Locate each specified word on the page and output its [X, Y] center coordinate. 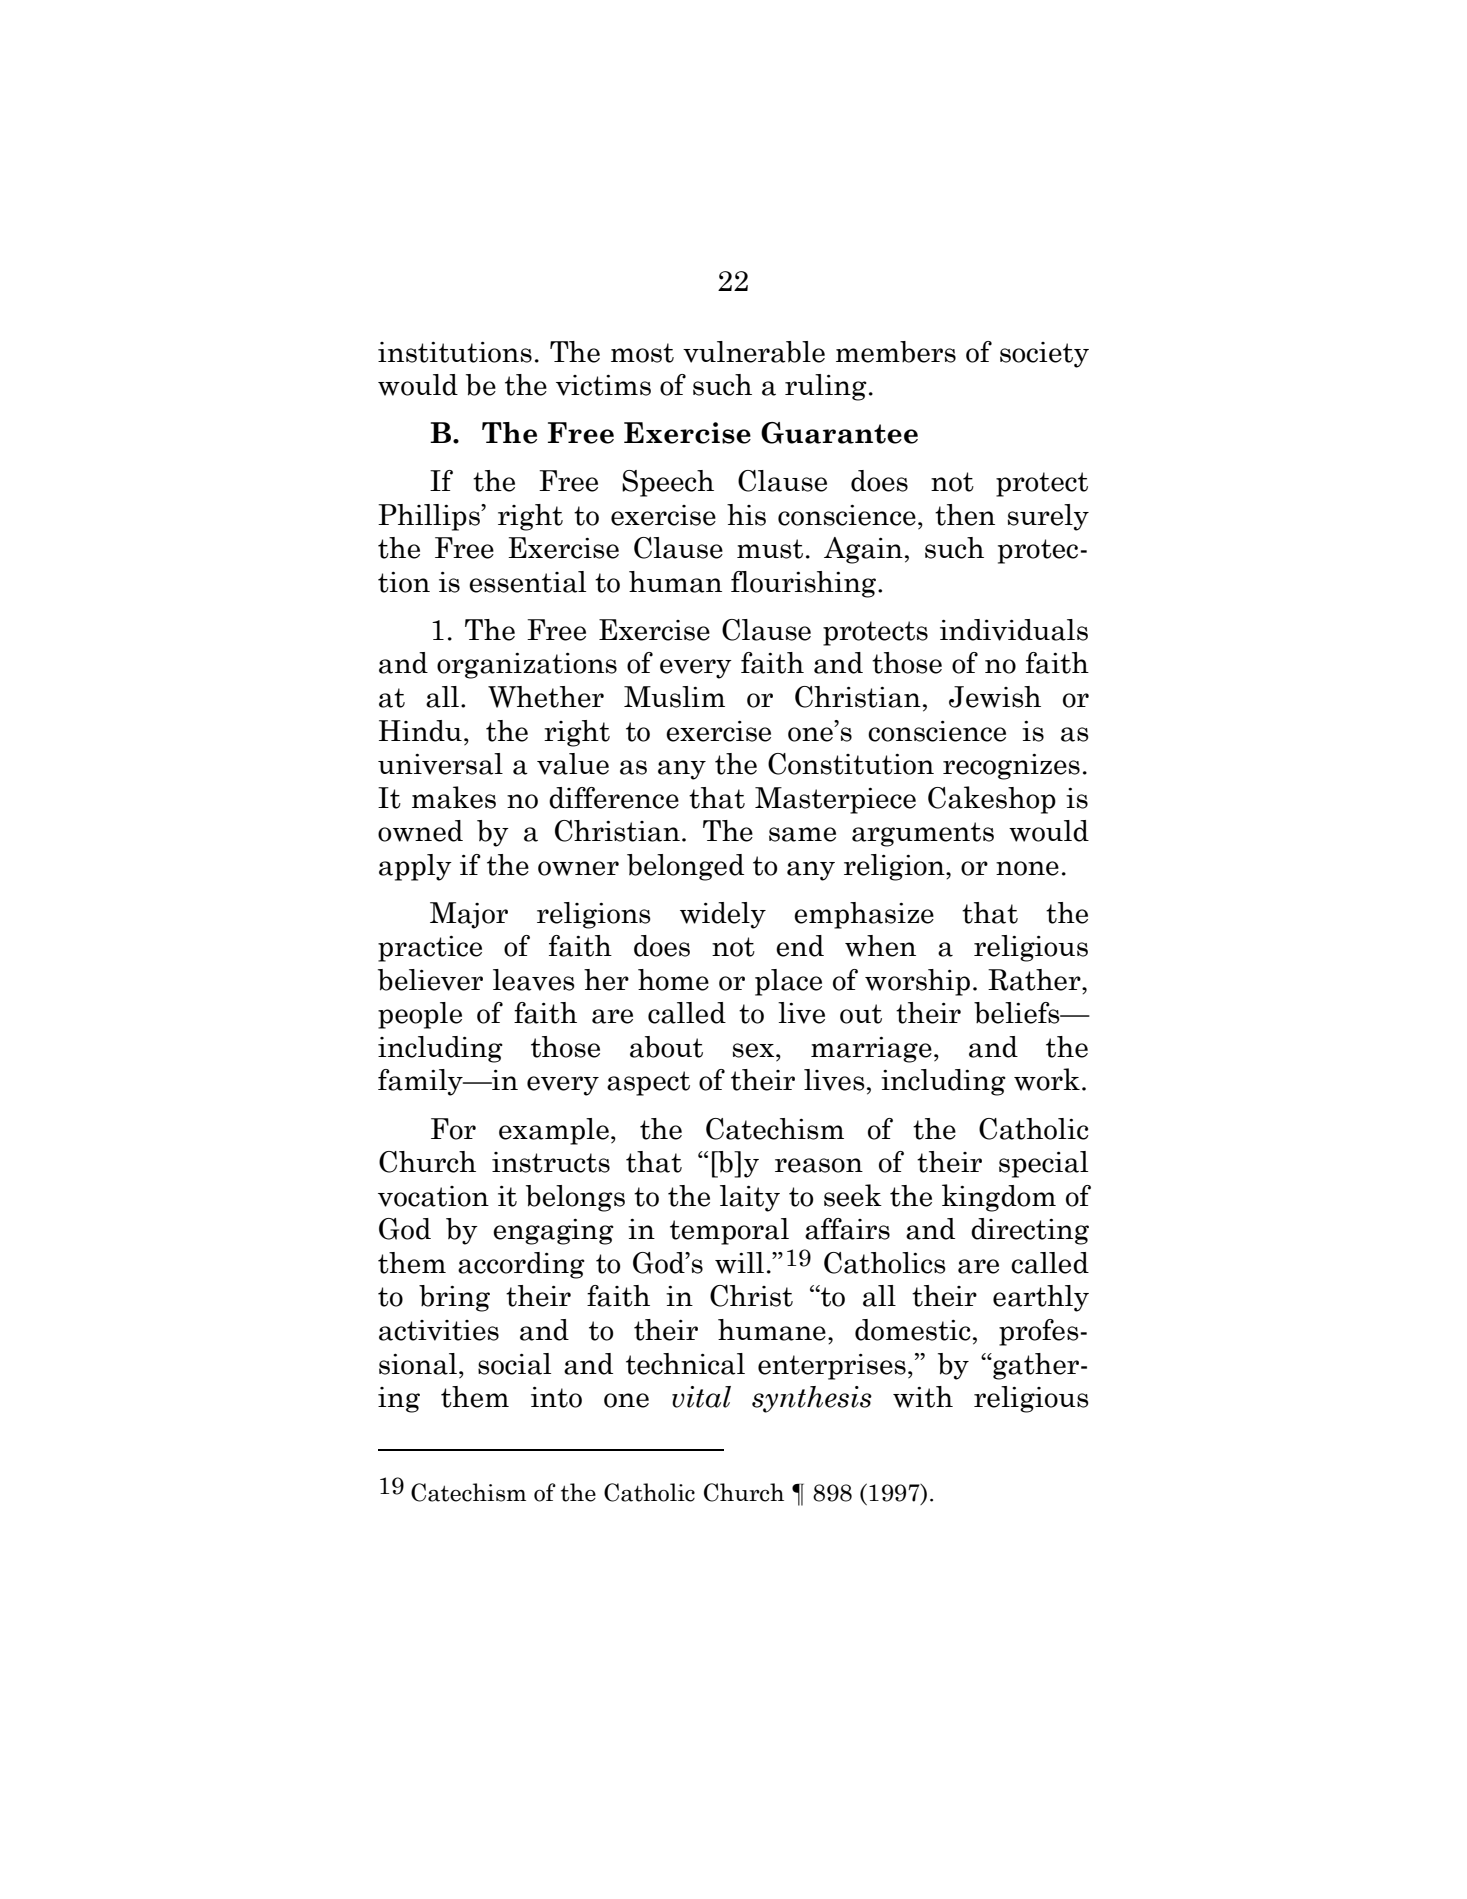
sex [755, 1050]
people [420, 1015]
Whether [546, 697]
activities [439, 1330]
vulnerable [754, 352]
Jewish [995, 697]
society [1044, 355]
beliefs [1018, 1013]
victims [603, 385]
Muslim [674, 697]
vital [701, 1397]
